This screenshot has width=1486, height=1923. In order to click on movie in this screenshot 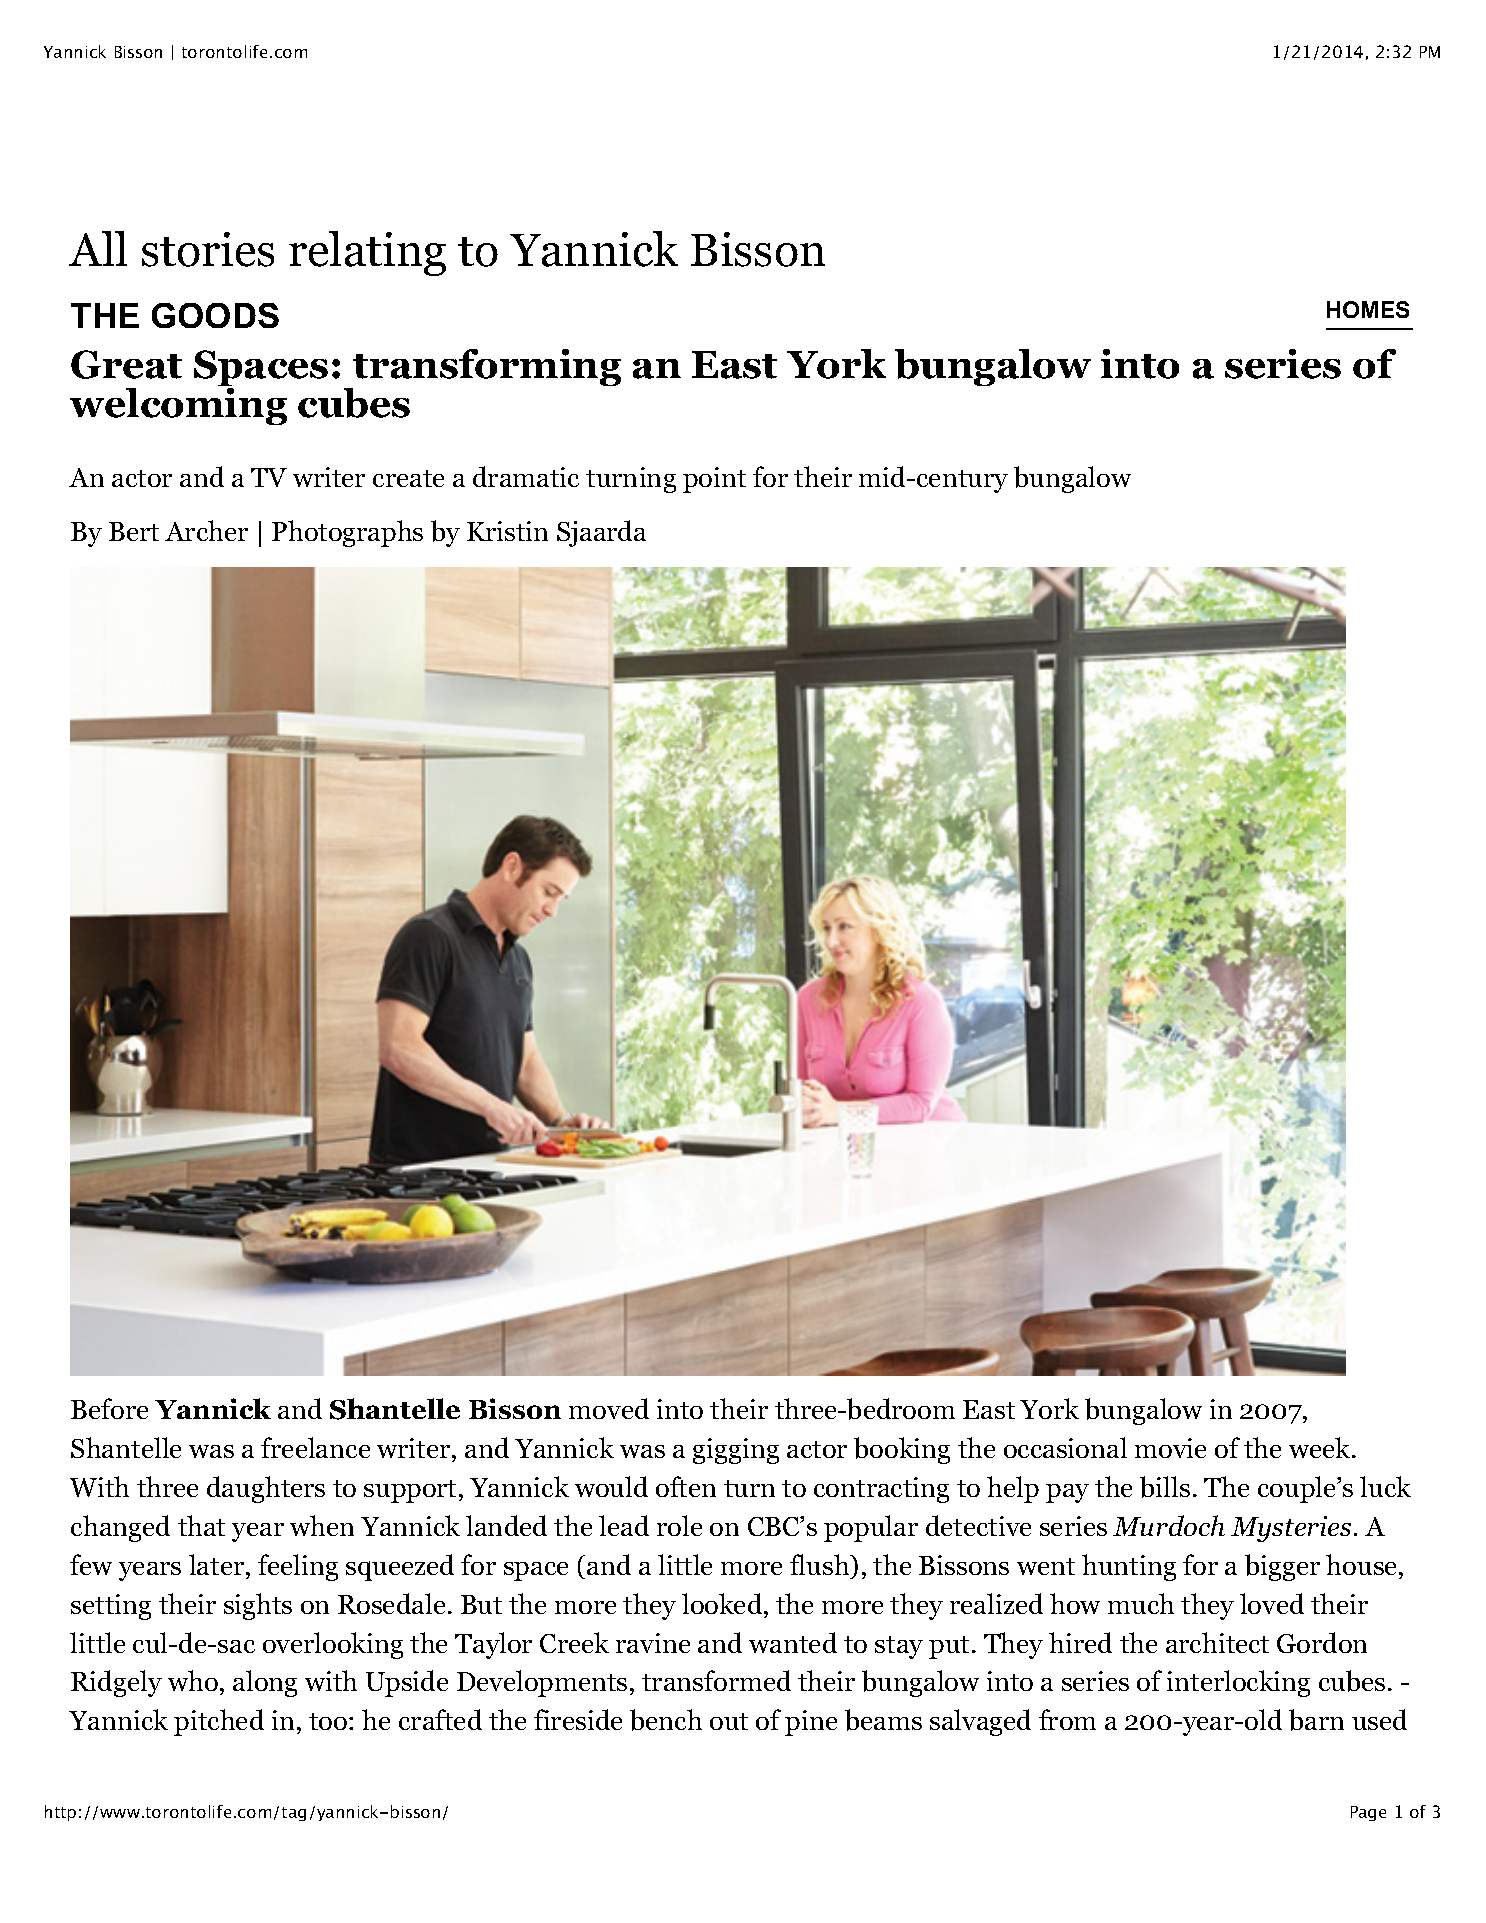, I will do `click(1170, 1448)`.
